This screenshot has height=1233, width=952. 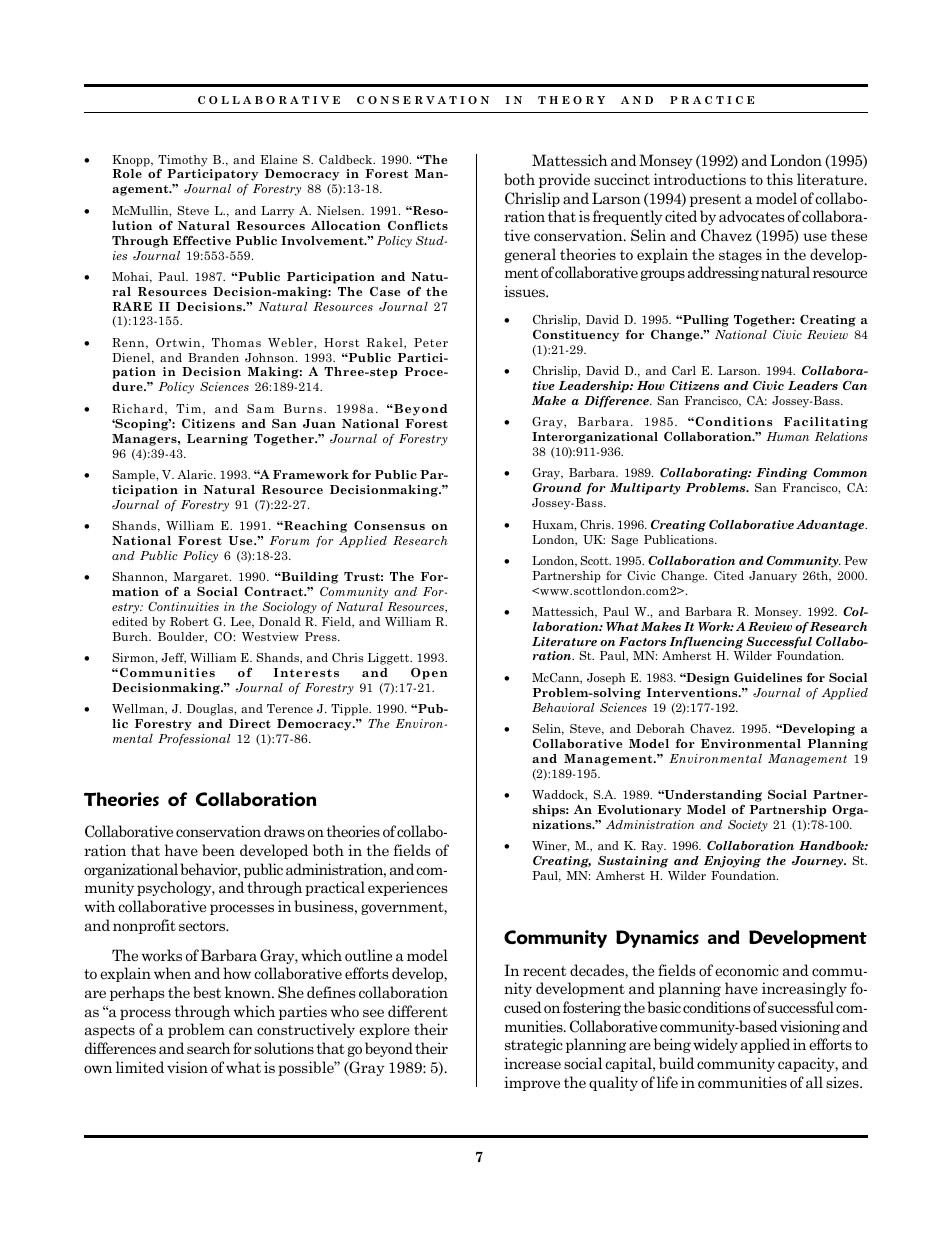 What do you see at coordinates (532, 1063) in the screenshot?
I see `increase` at bounding box center [532, 1063].
